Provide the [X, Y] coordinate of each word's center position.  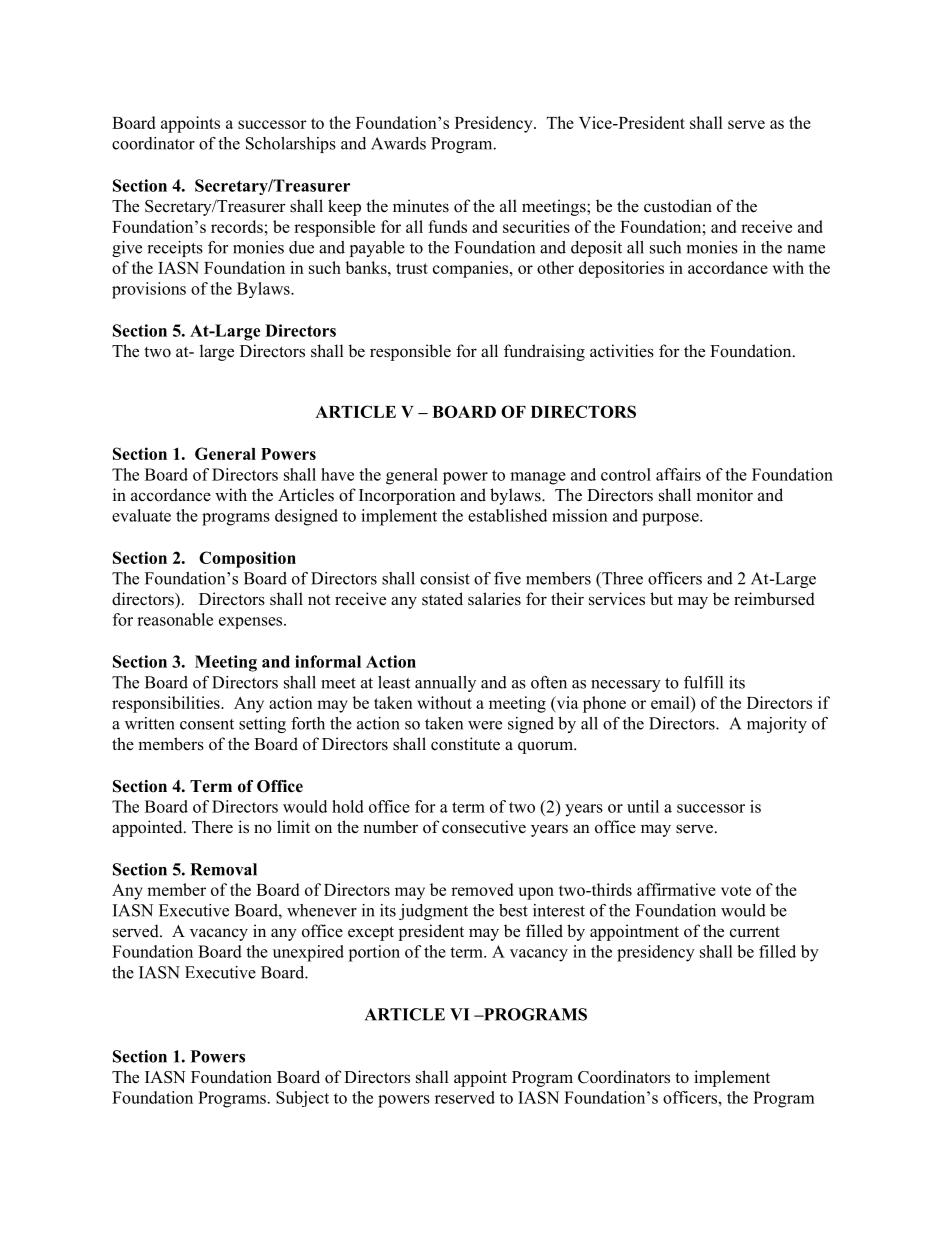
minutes [421, 206]
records [237, 226]
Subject [302, 1099]
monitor [724, 495]
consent [207, 724]
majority [777, 725]
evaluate [141, 515]
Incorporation [407, 496]
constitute [465, 744]
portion [374, 953]
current [755, 932]
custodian [678, 206]
